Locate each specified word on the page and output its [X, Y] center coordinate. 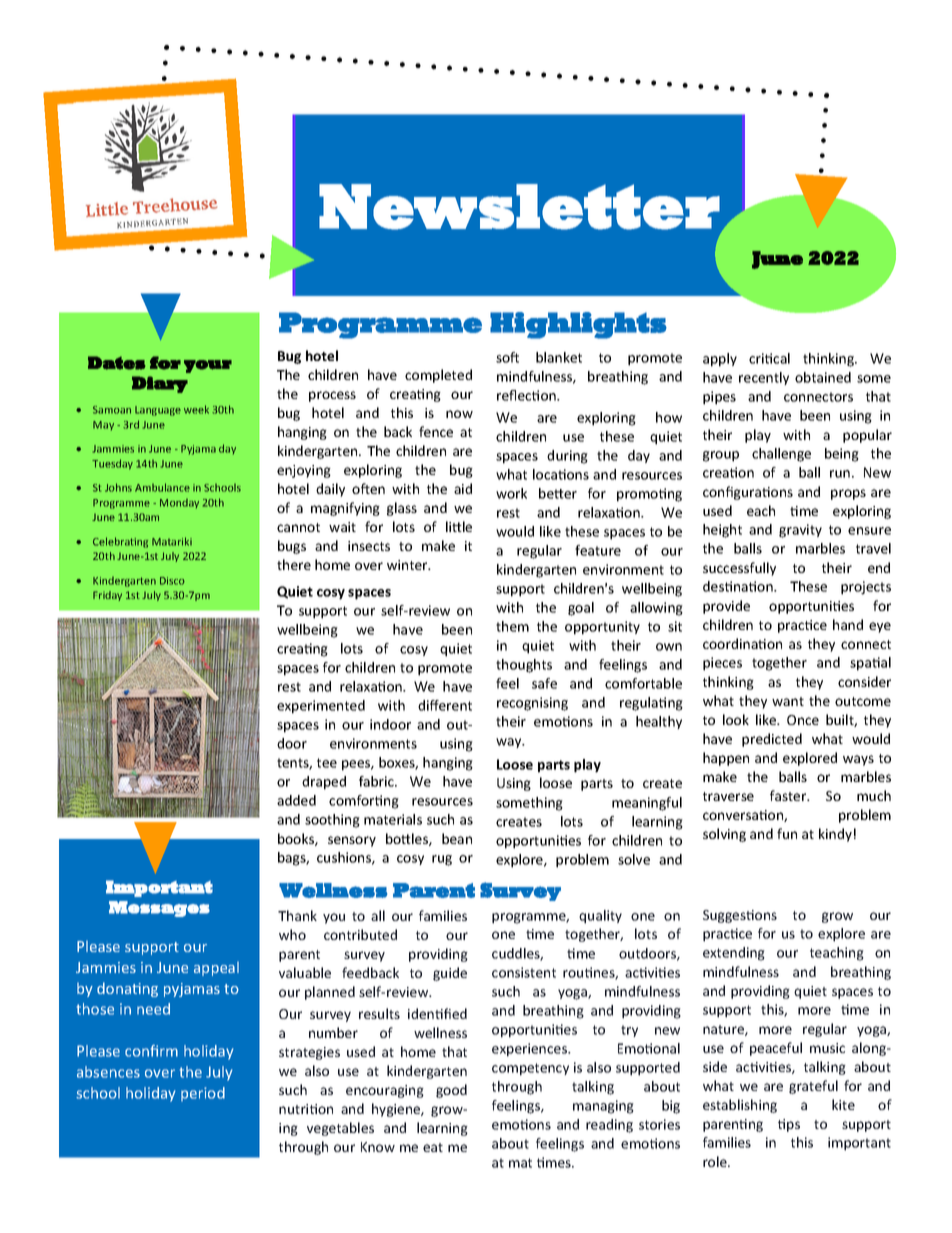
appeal [216, 969]
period [203, 1094]
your [208, 366]
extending [734, 954]
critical [769, 358]
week [196, 409]
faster [789, 795]
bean [457, 838]
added [296, 800]
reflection [527, 395]
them [512, 626]
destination [739, 586]
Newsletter [519, 207]
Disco [172, 581]
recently [764, 378]
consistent [524, 972]
